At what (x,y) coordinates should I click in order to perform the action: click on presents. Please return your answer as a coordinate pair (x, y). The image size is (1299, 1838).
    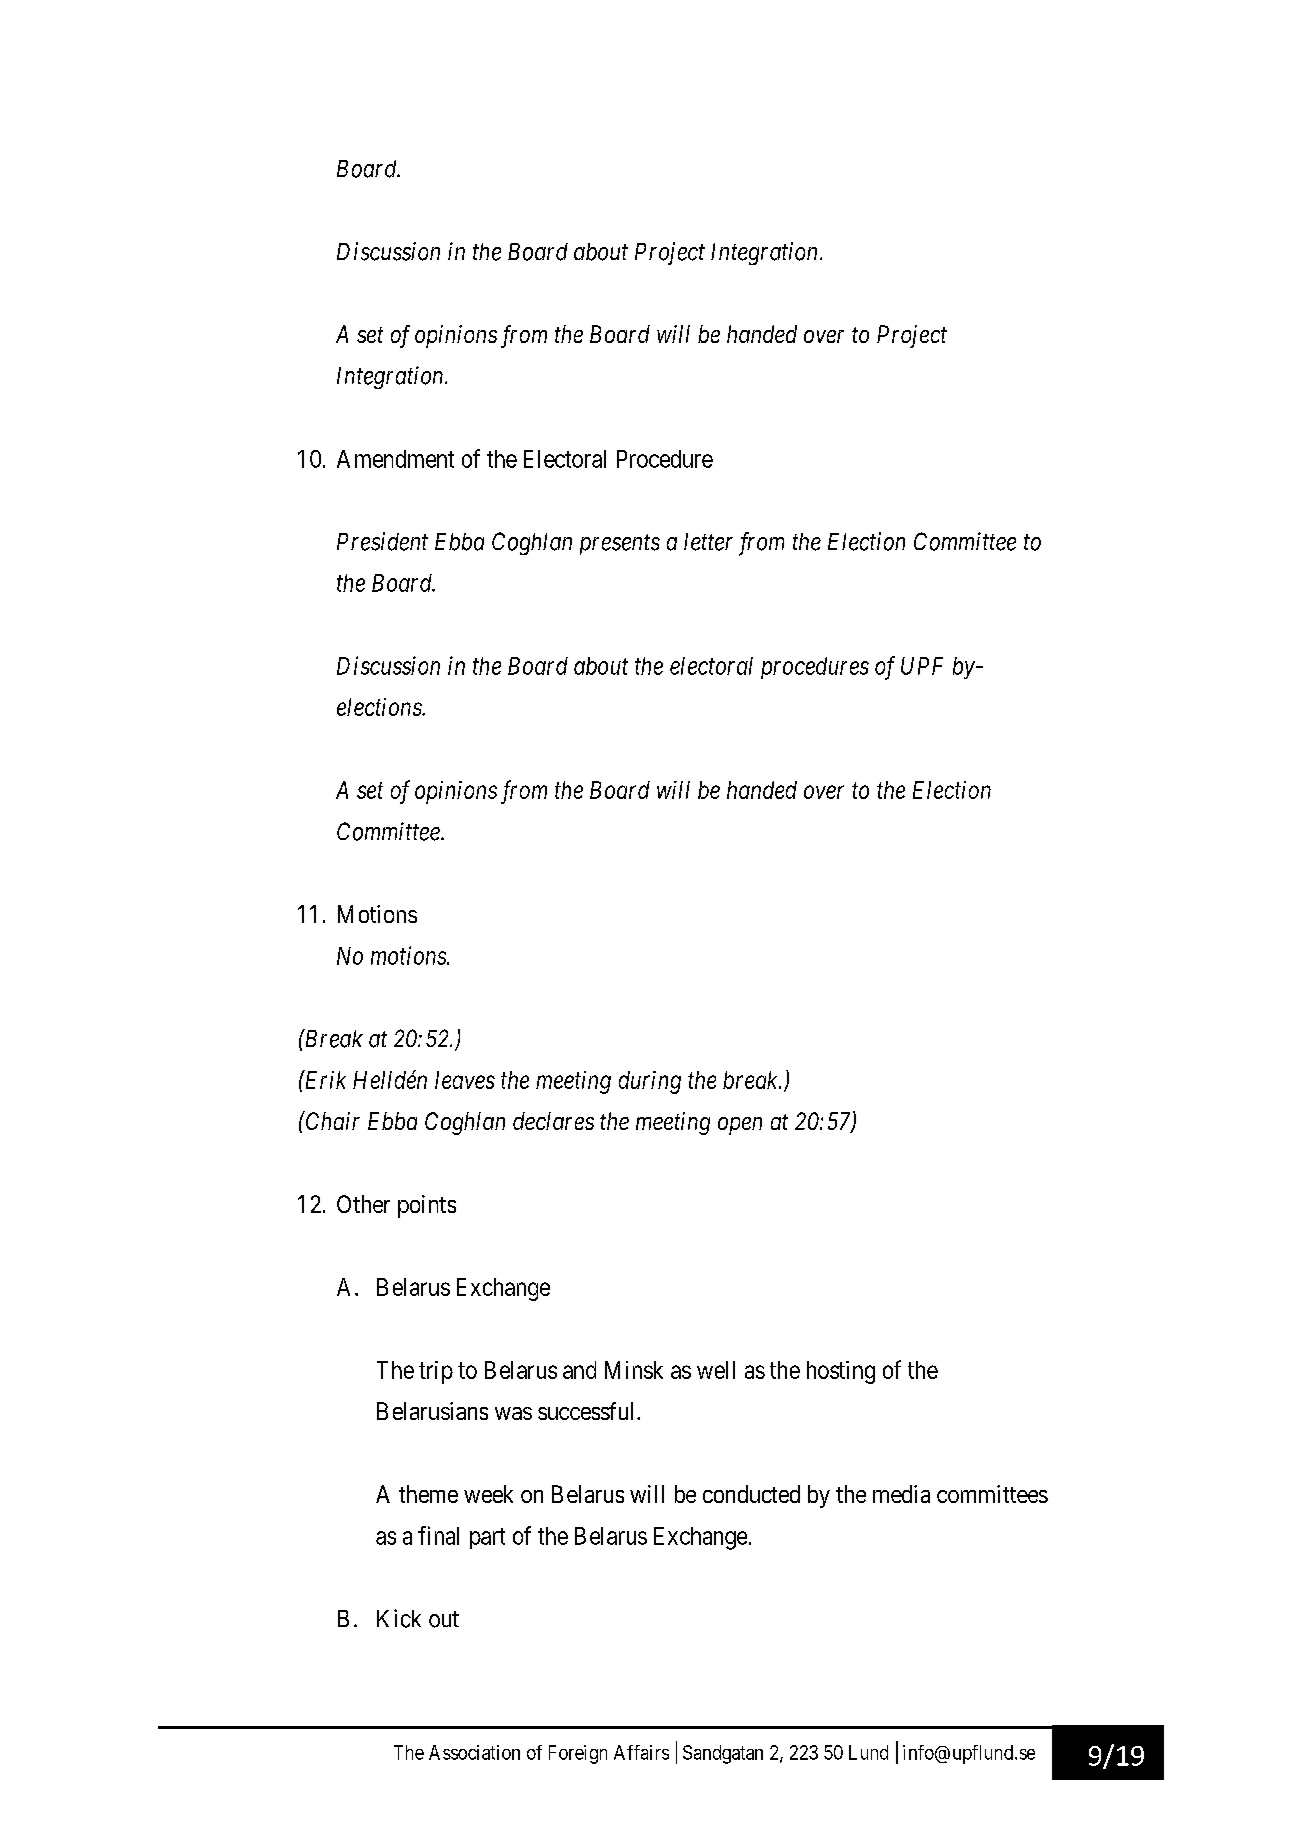
    Looking at the image, I should click on (620, 545).
